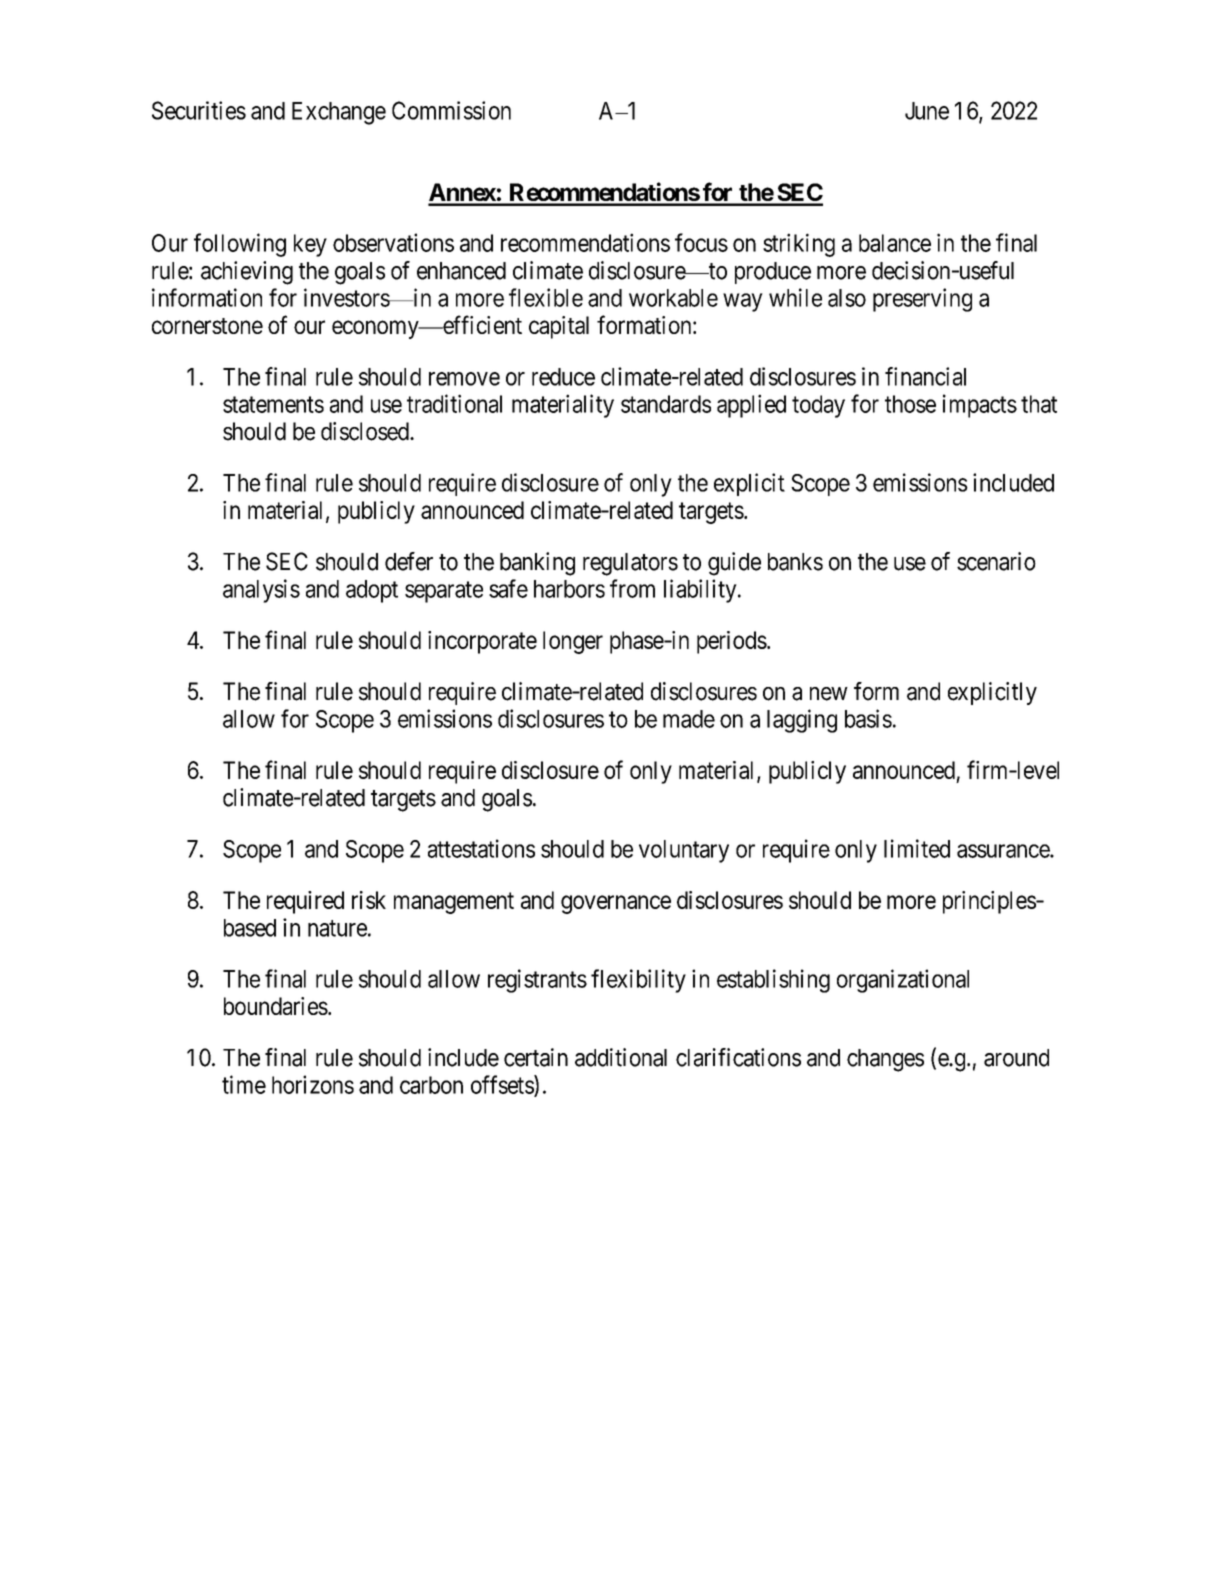 This page has width=1216, height=1574. What do you see at coordinates (666, 404) in the page?
I see `standards` at bounding box center [666, 404].
